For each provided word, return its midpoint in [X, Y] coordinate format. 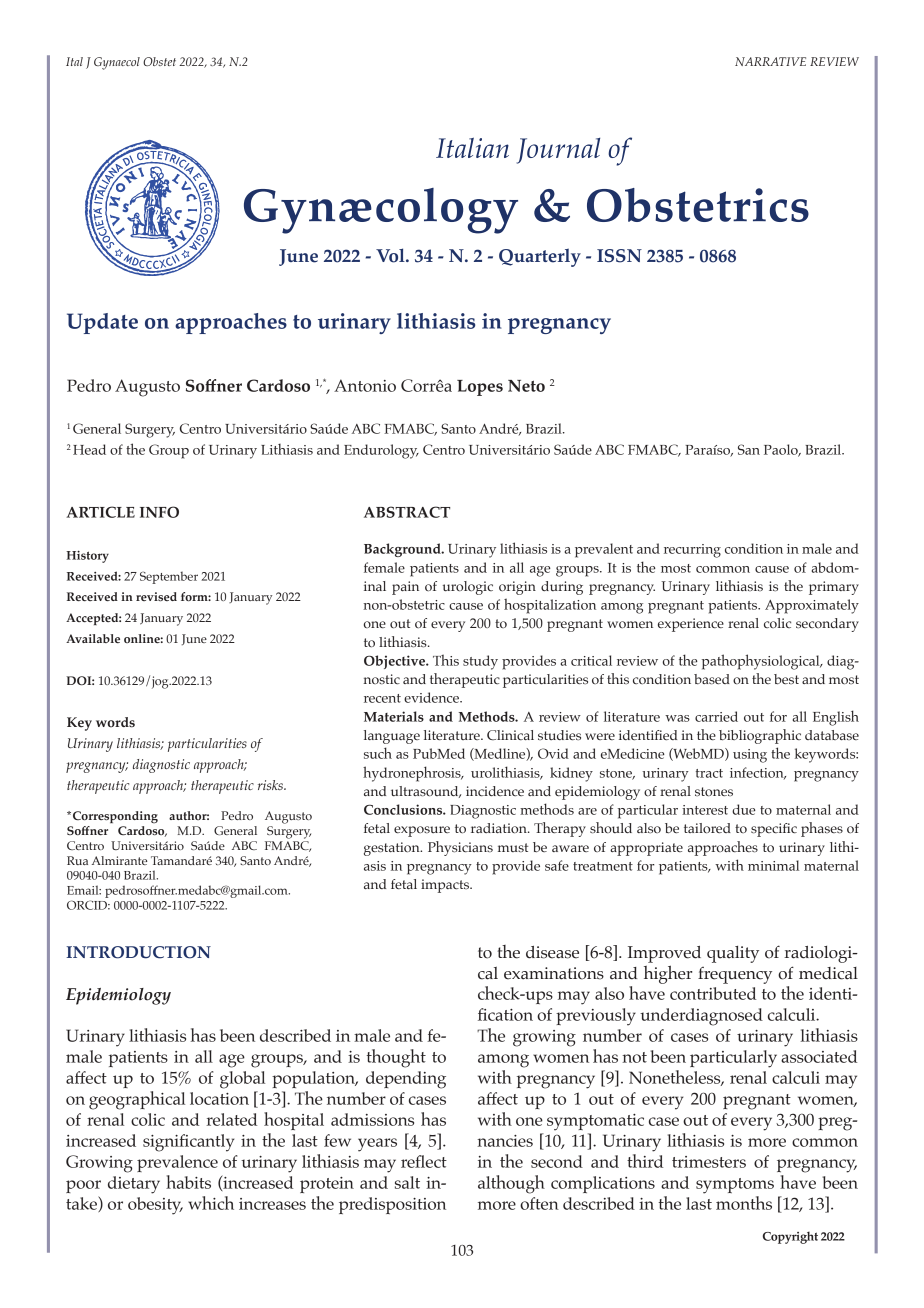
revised [156, 596]
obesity [155, 1206]
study [480, 662]
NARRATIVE [770, 61]
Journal [558, 151]
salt [407, 1182]
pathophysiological [762, 662]
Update [102, 323]
